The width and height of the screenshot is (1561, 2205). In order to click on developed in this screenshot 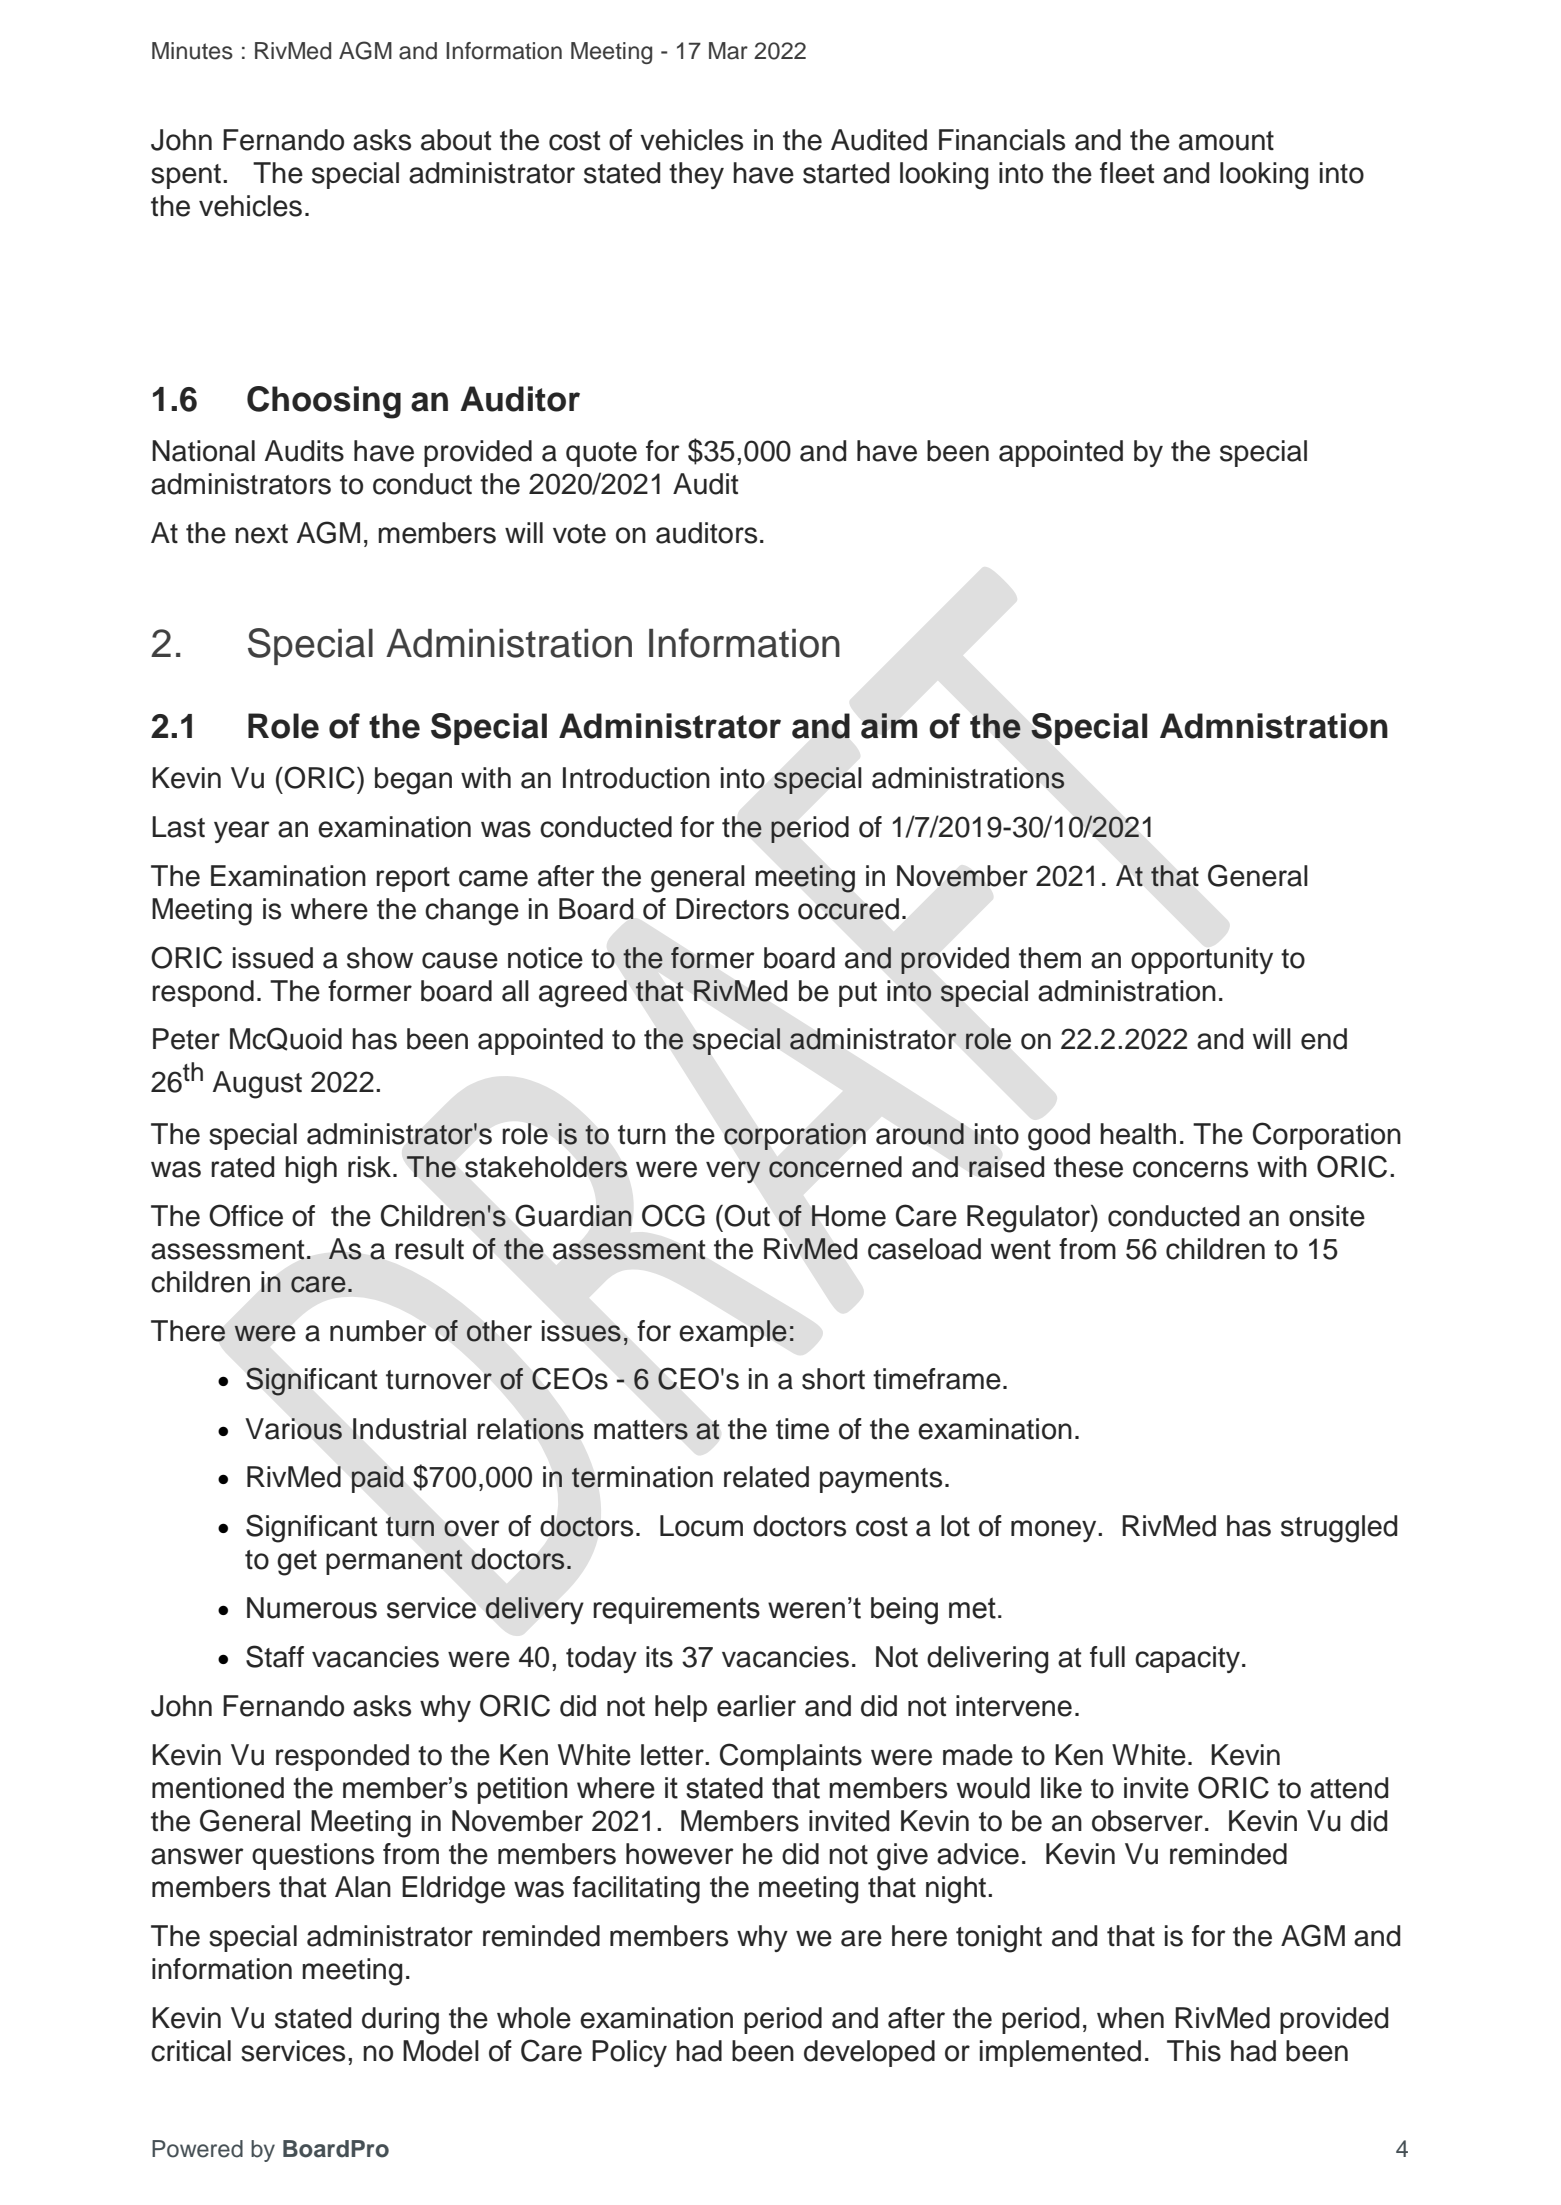, I will do `click(869, 2053)`.
